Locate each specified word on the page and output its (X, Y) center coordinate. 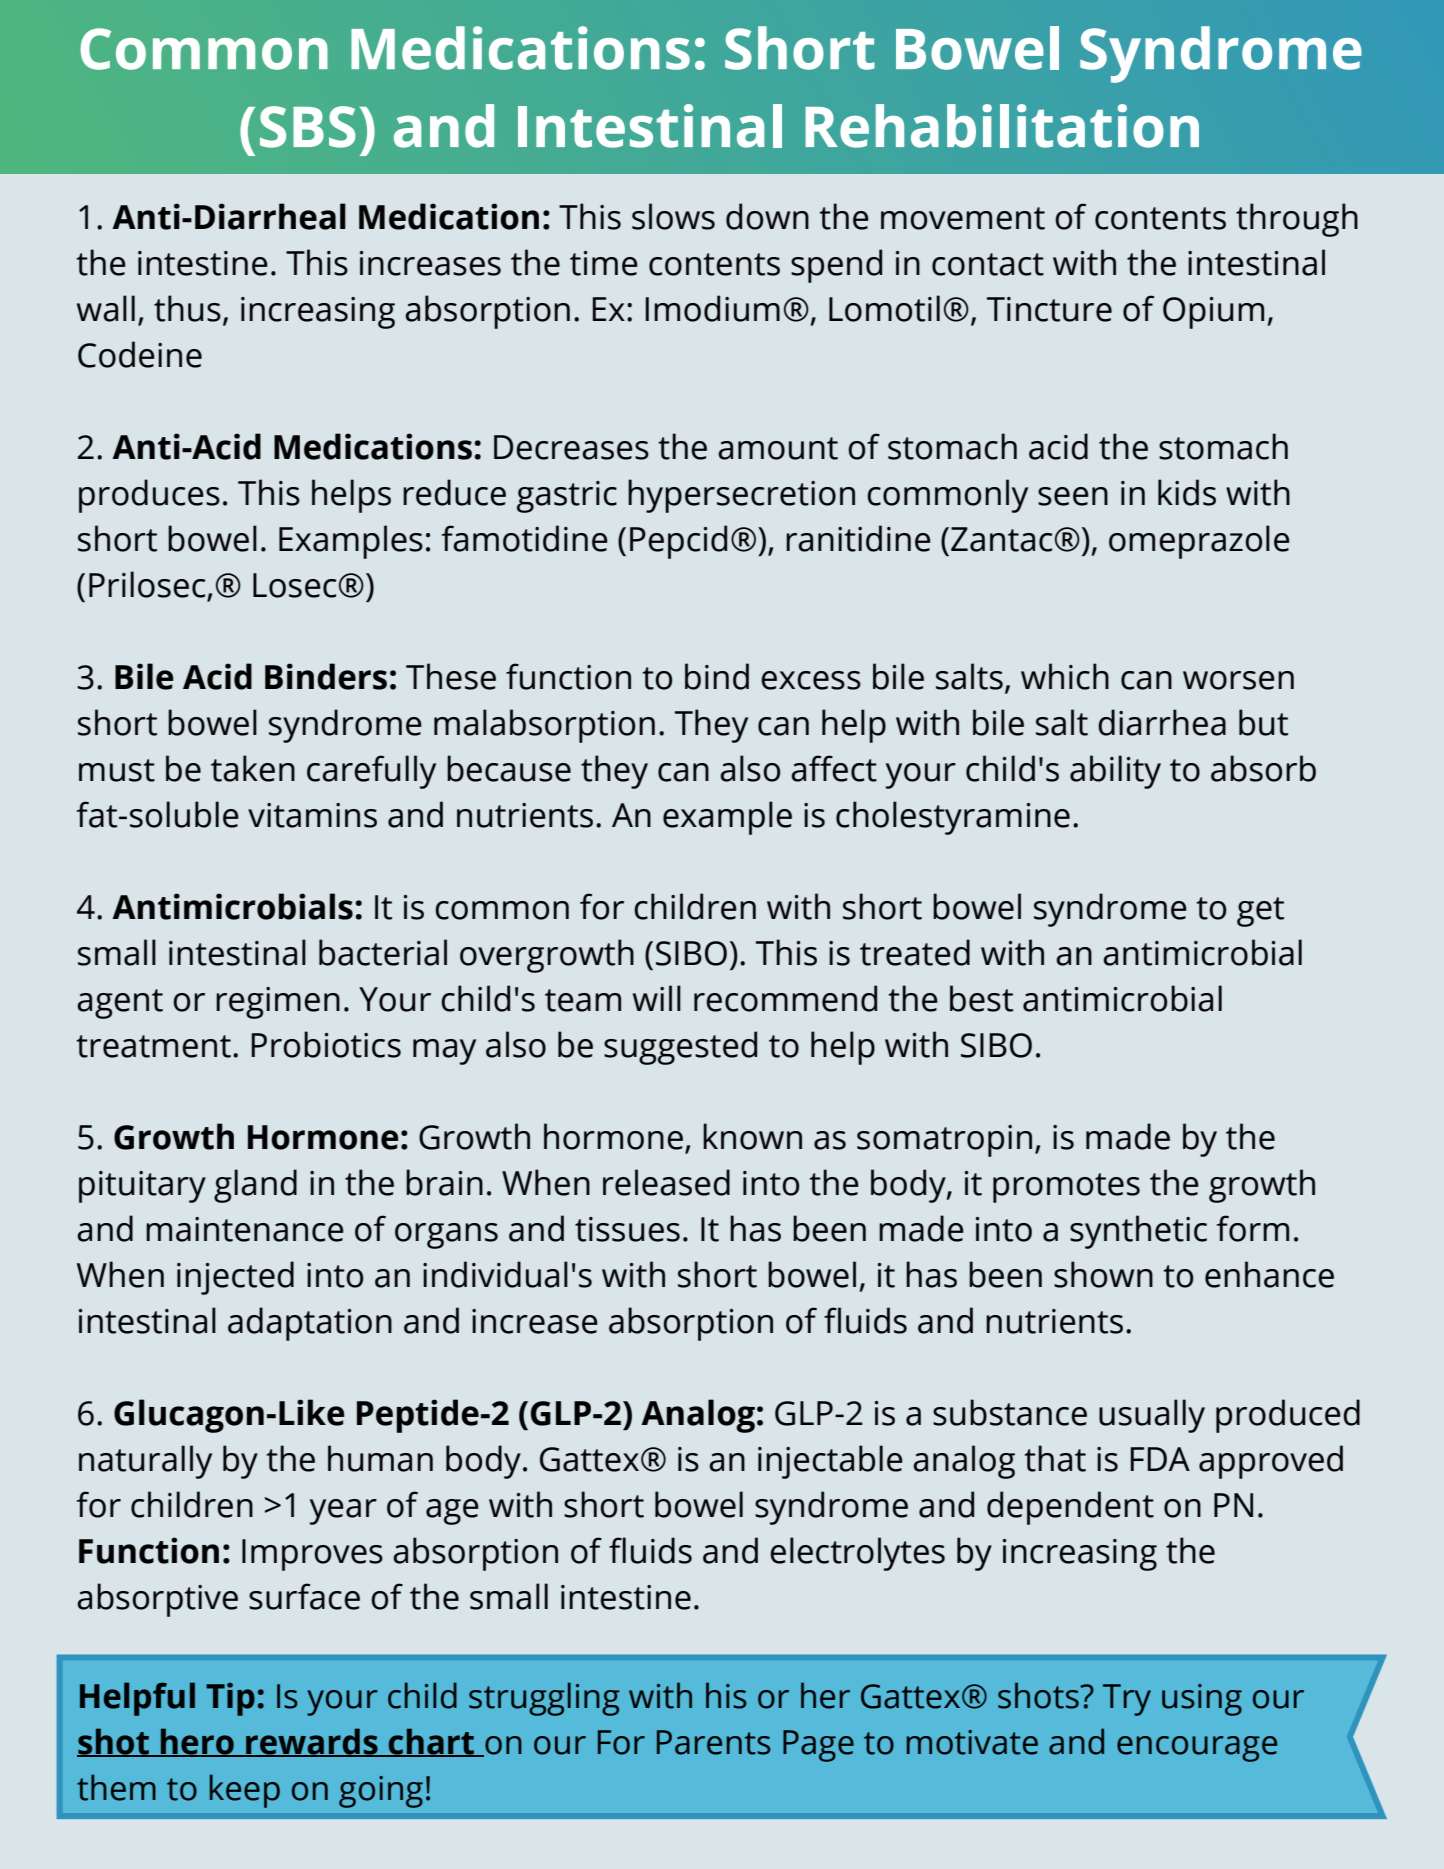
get (1260, 912)
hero (197, 1742)
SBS (307, 127)
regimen (278, 1003)
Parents (714, 1742)
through (1297, 220)
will (657, 998)
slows (673, 216)
